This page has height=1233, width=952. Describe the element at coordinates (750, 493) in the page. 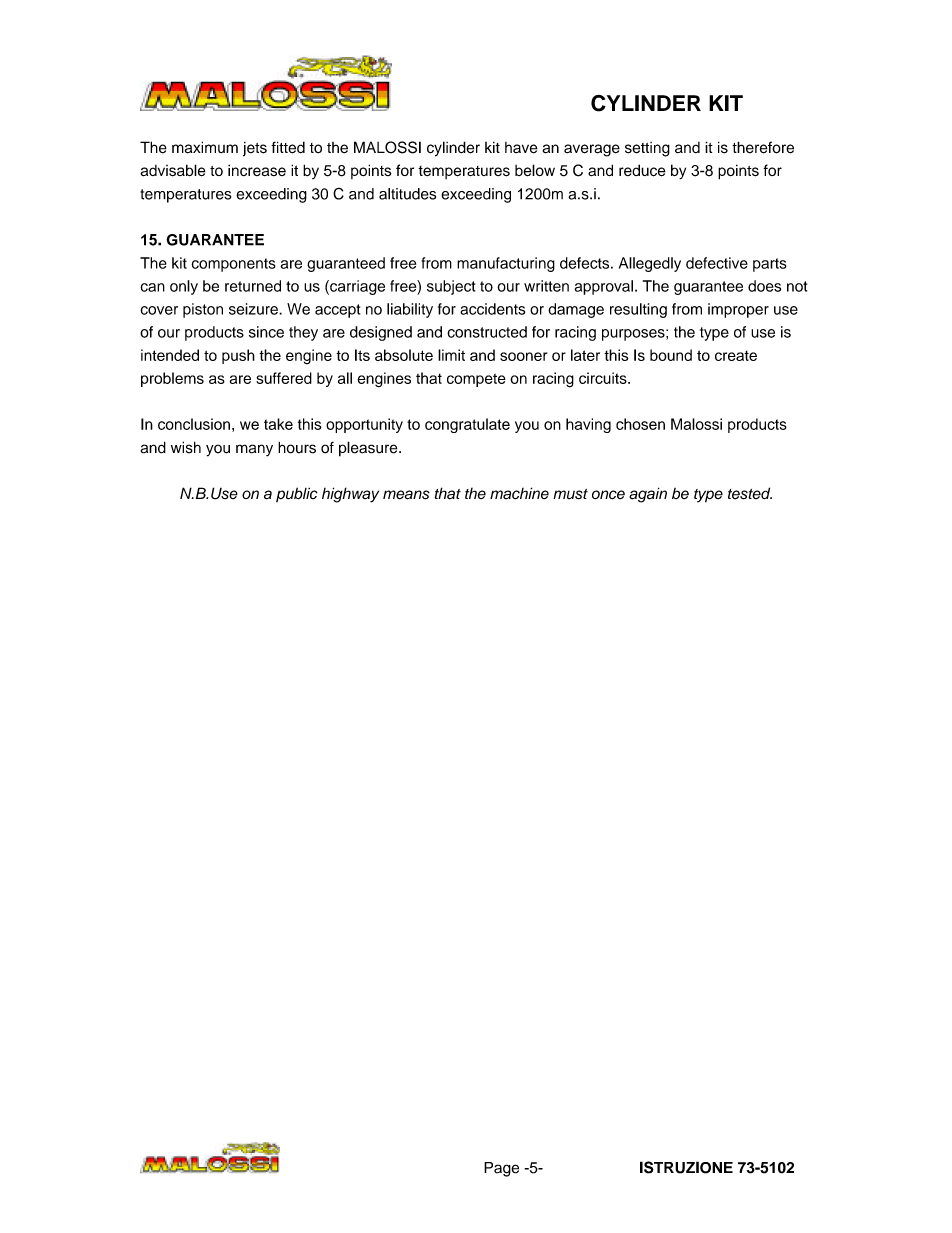

I see `tested` at that location.
